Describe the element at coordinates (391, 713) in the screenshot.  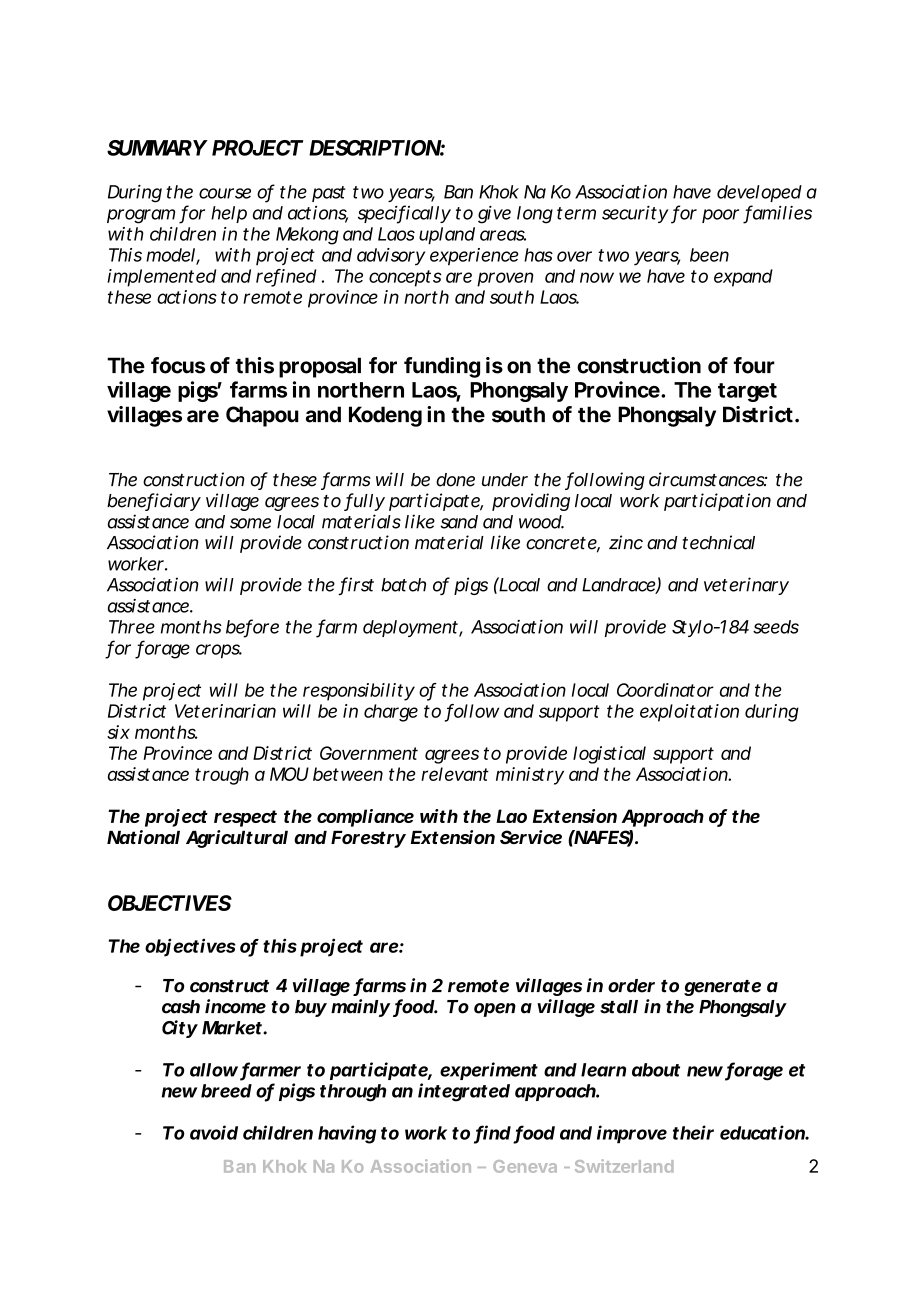
I see `charge` at that location.
